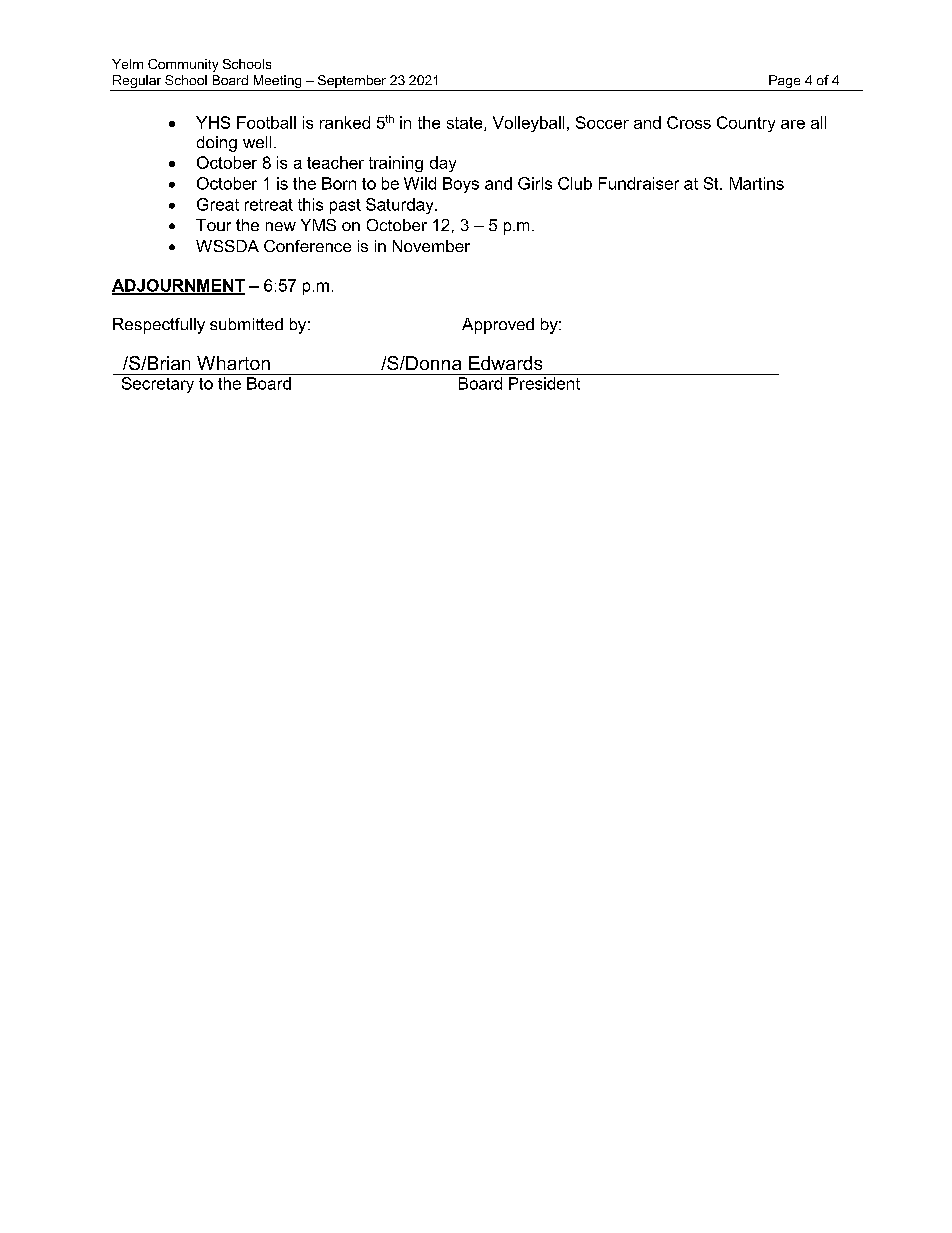 The image size is (952, 1233). I want to click on Tour, so click(213, 225).
